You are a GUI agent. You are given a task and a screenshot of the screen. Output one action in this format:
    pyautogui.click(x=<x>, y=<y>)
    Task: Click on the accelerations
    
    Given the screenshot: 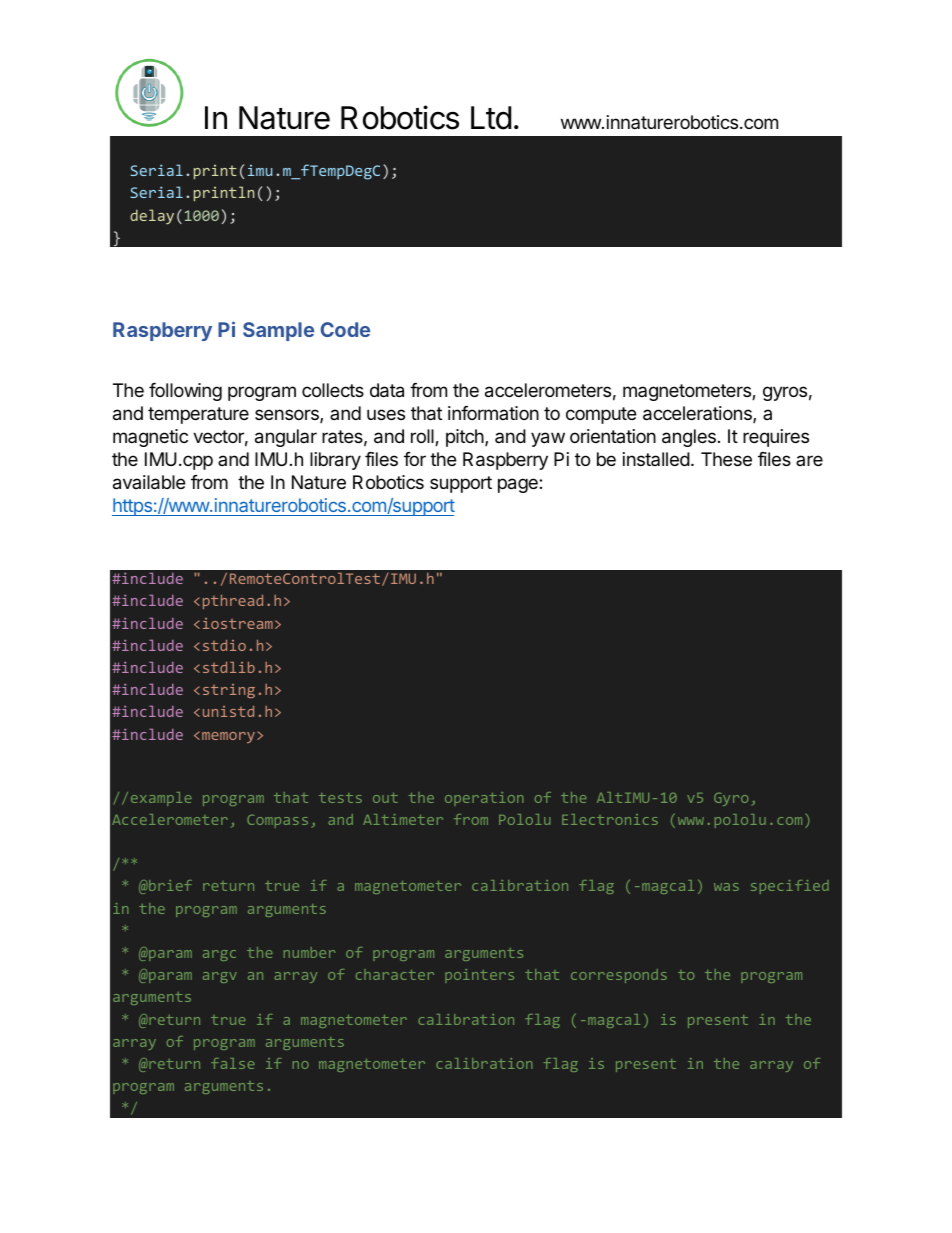 What is the action you would take?
    pyautogui.click(x=698, y=414)
